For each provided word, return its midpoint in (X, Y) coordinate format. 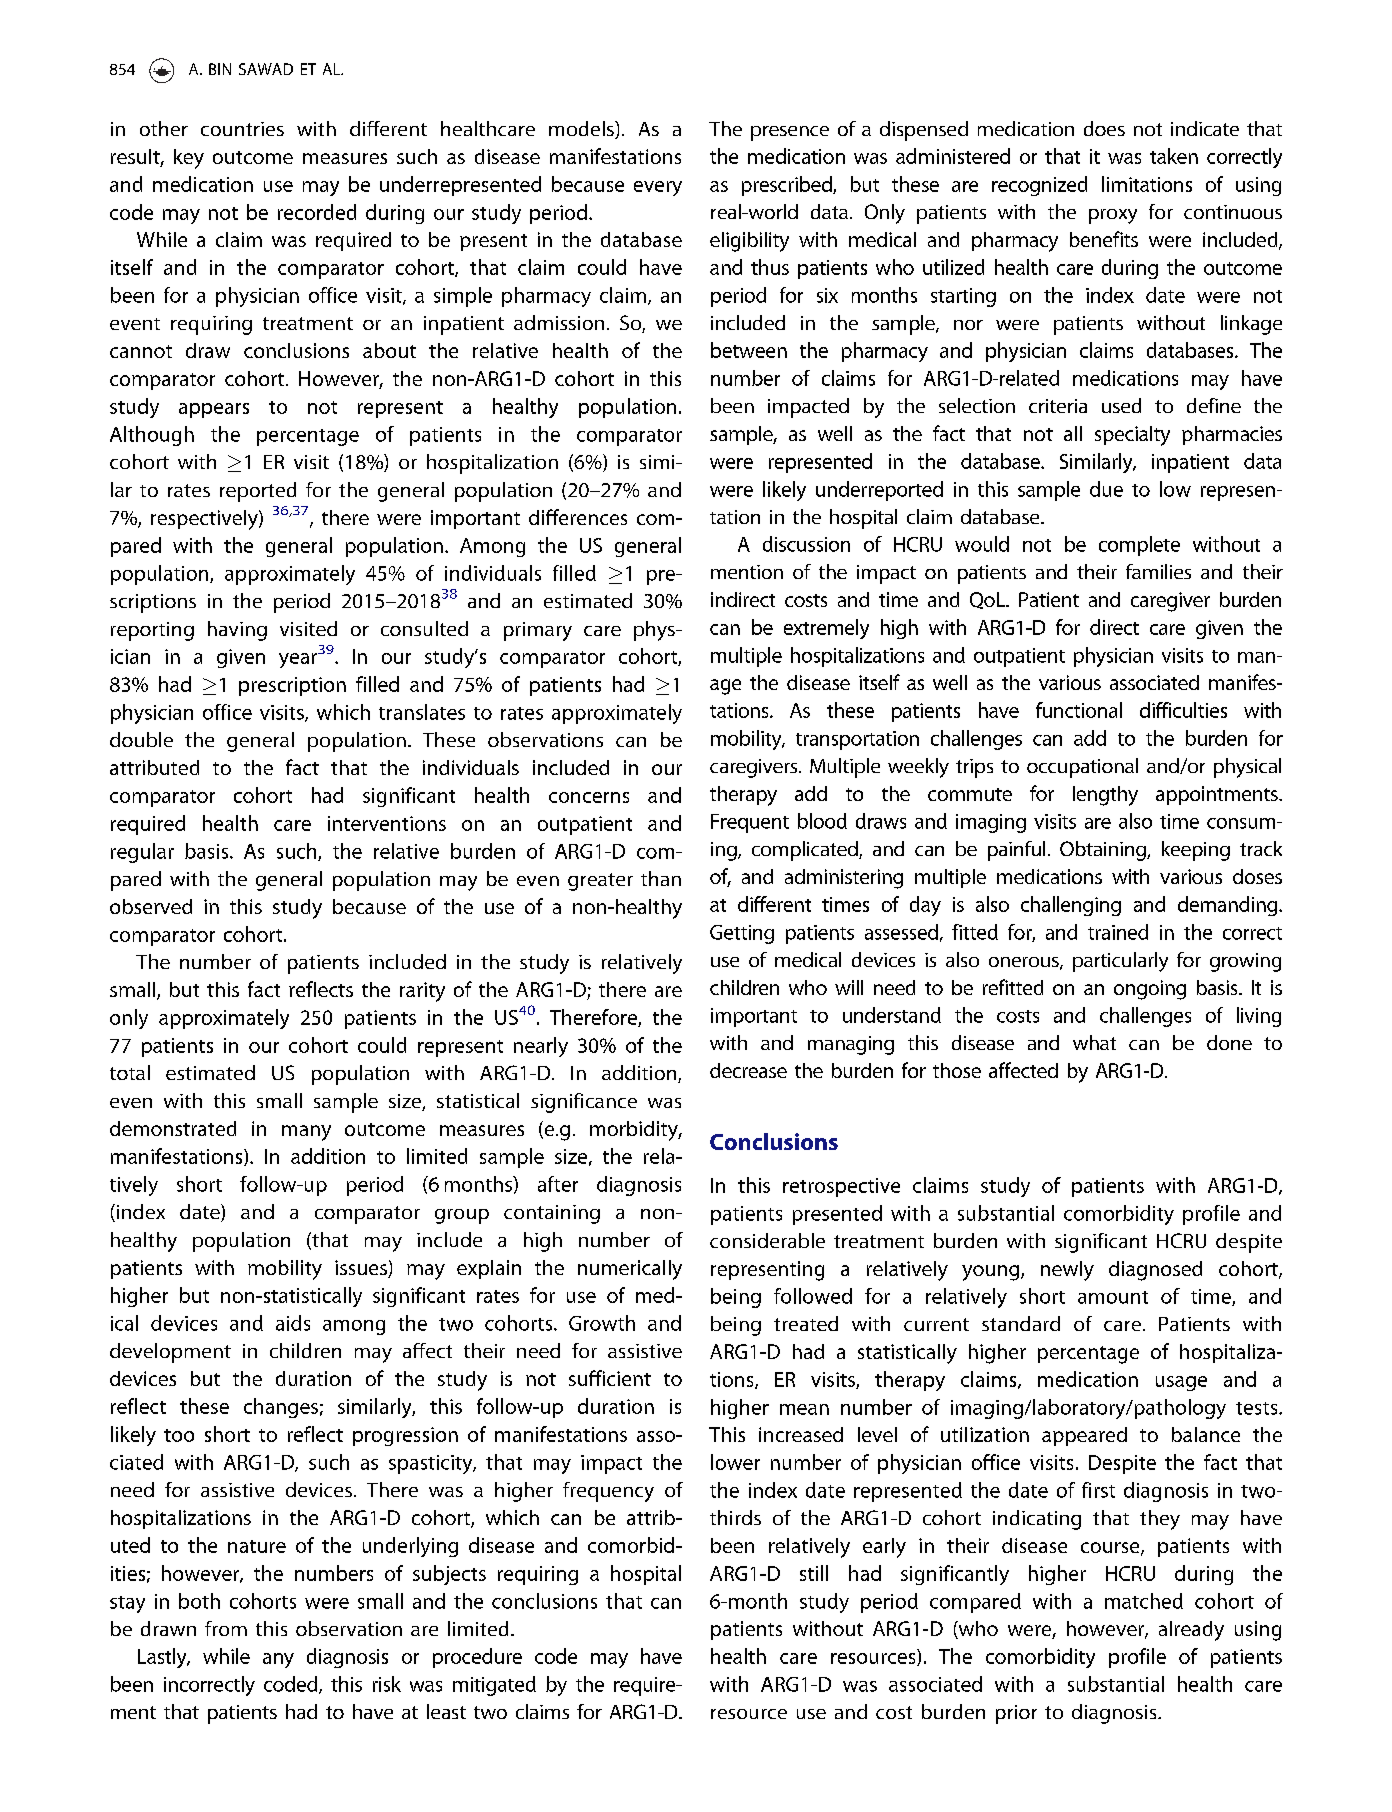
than (661, 878)
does (1104, 128)
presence (790, 133)
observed (151, 906)
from (226, 1628)
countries (242, 129)
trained (1118, 932)
